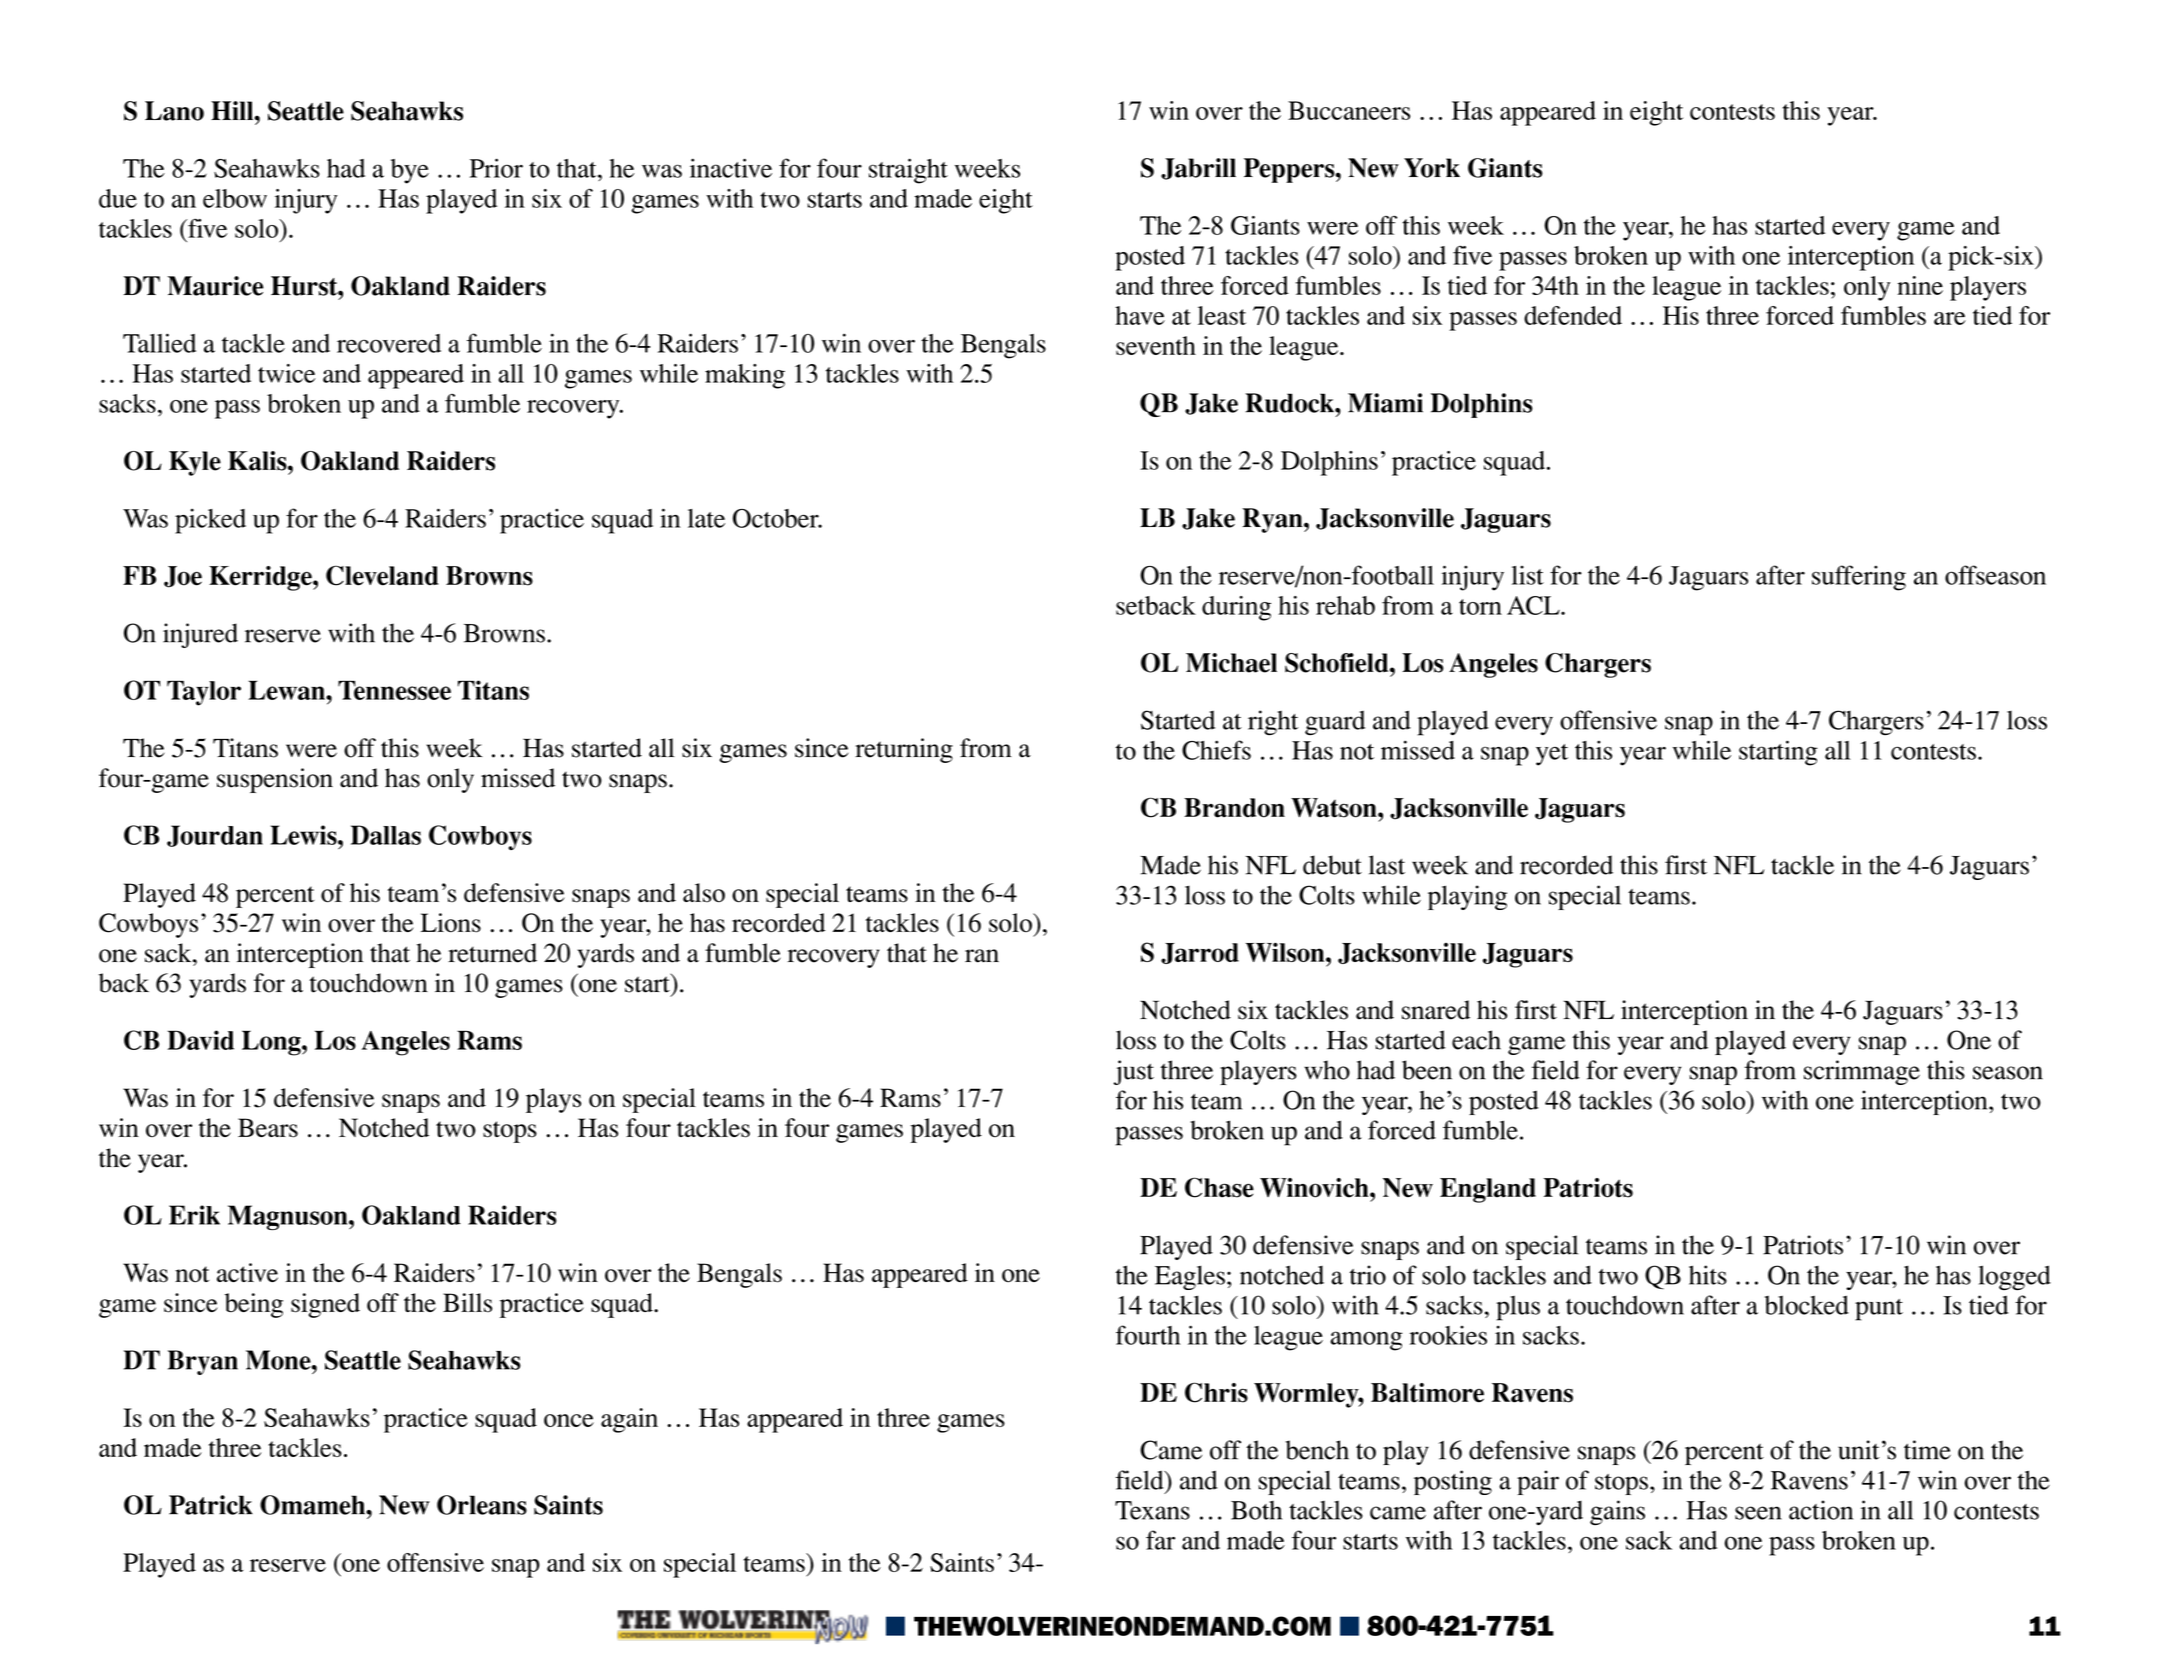  I want to click on straight, so click(908, 171).
